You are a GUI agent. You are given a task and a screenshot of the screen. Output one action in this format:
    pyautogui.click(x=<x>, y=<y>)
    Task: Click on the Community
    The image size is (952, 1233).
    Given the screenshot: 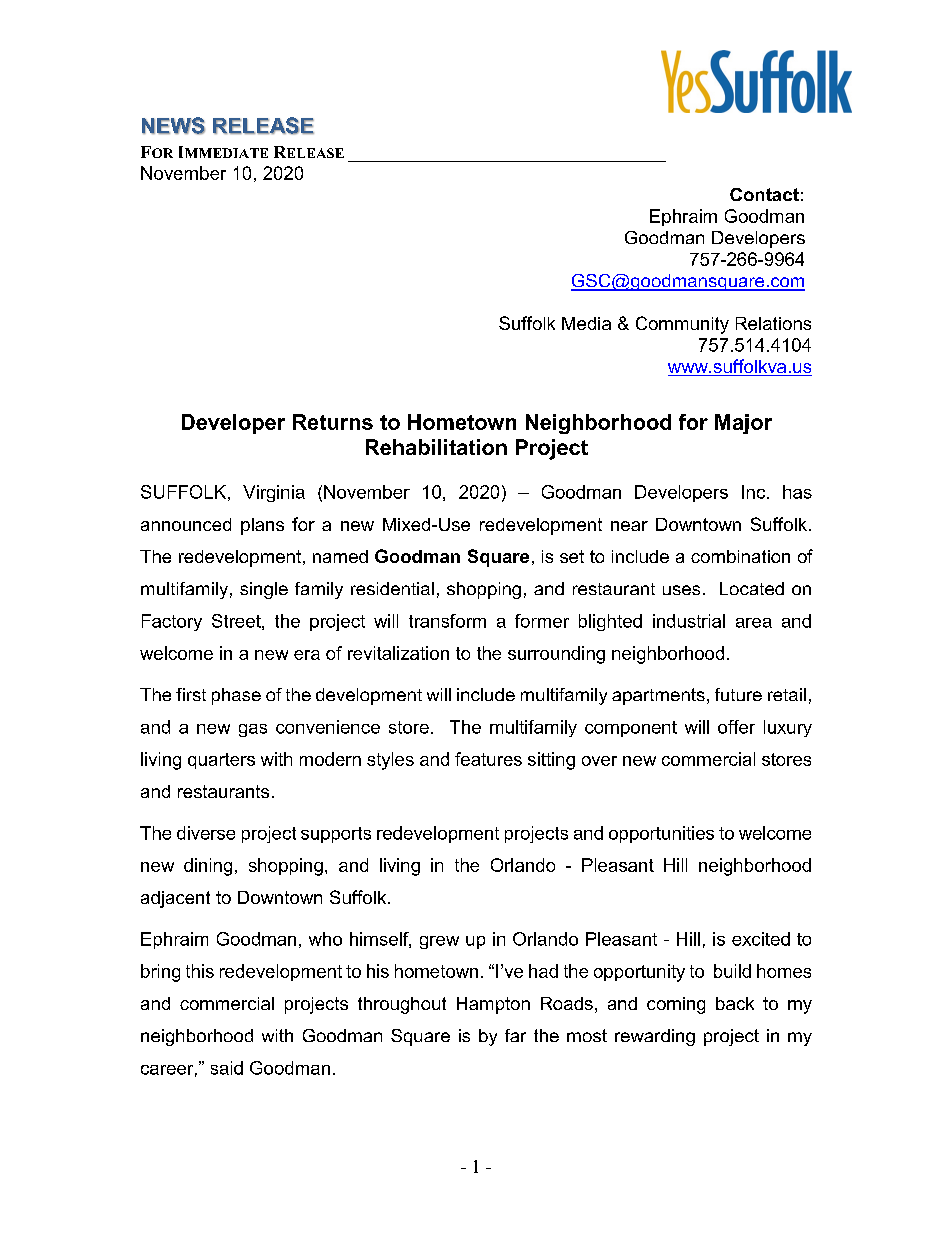 What is the action you would take?
    pyautogui.click(x=682, y=325)
